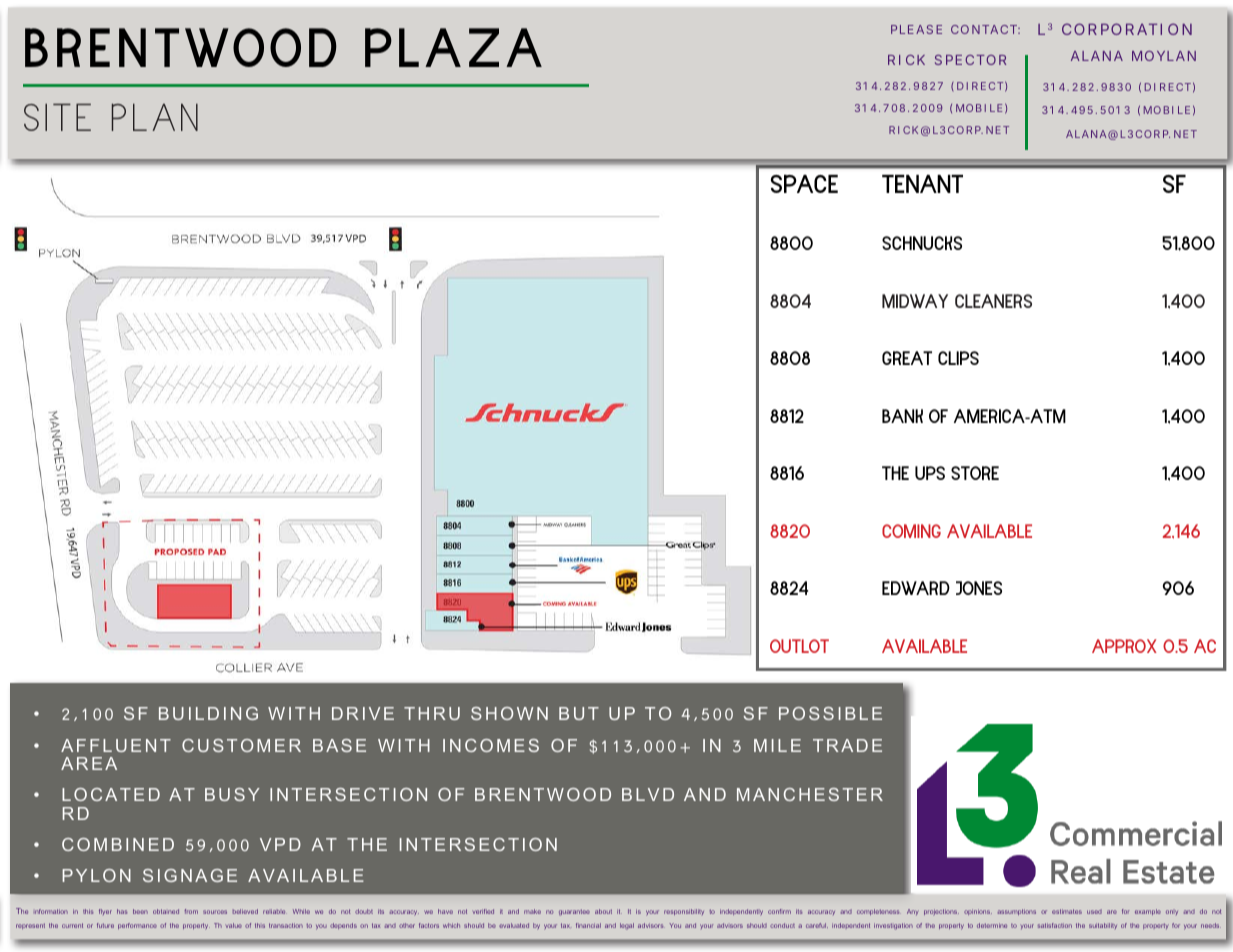 The width and height of the document is (1233, 952). Describe the element at coordinates (970, 60) in the document. I see `SPECTOR` at that location.
